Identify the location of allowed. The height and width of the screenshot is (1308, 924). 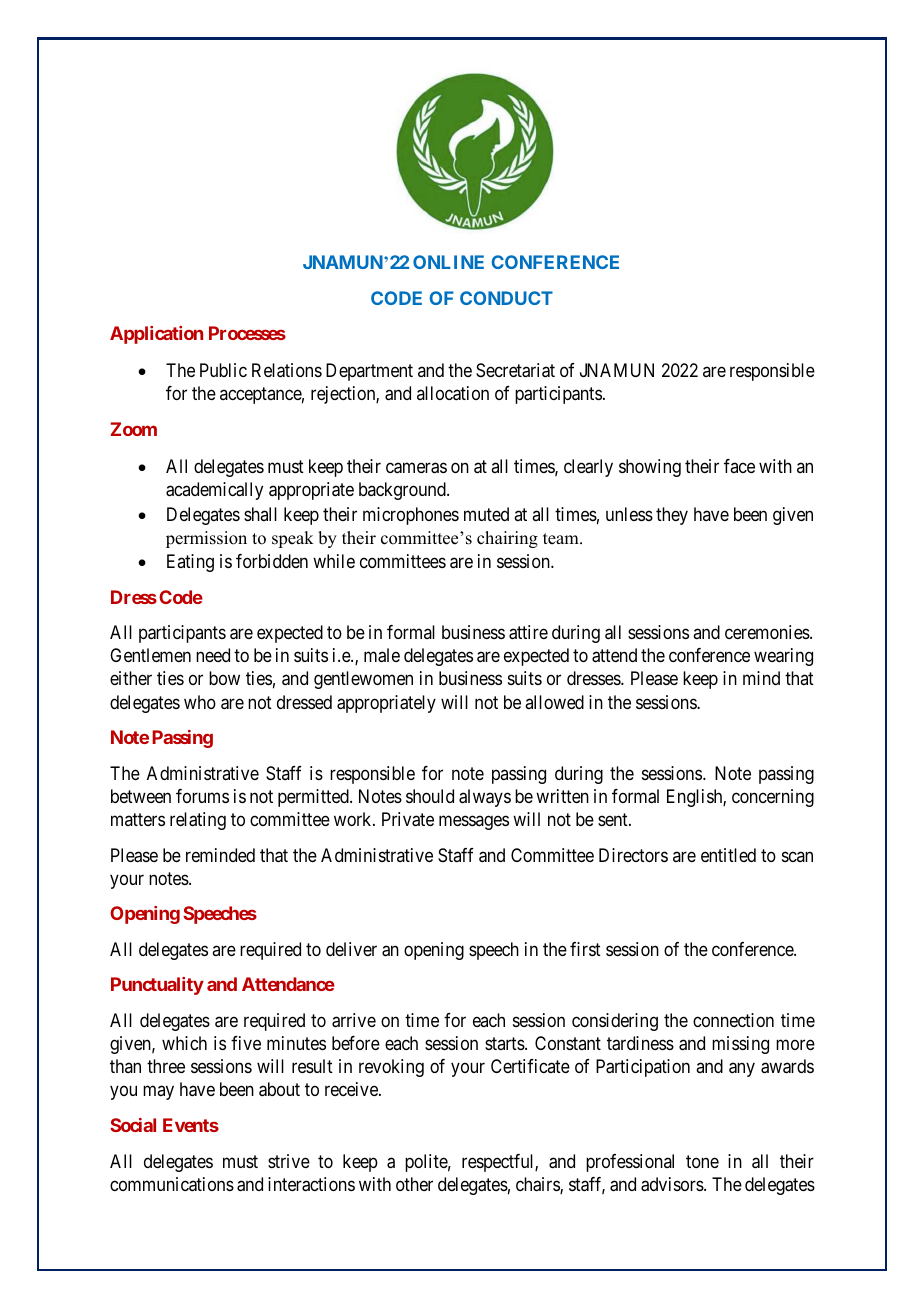
(554, 702).
